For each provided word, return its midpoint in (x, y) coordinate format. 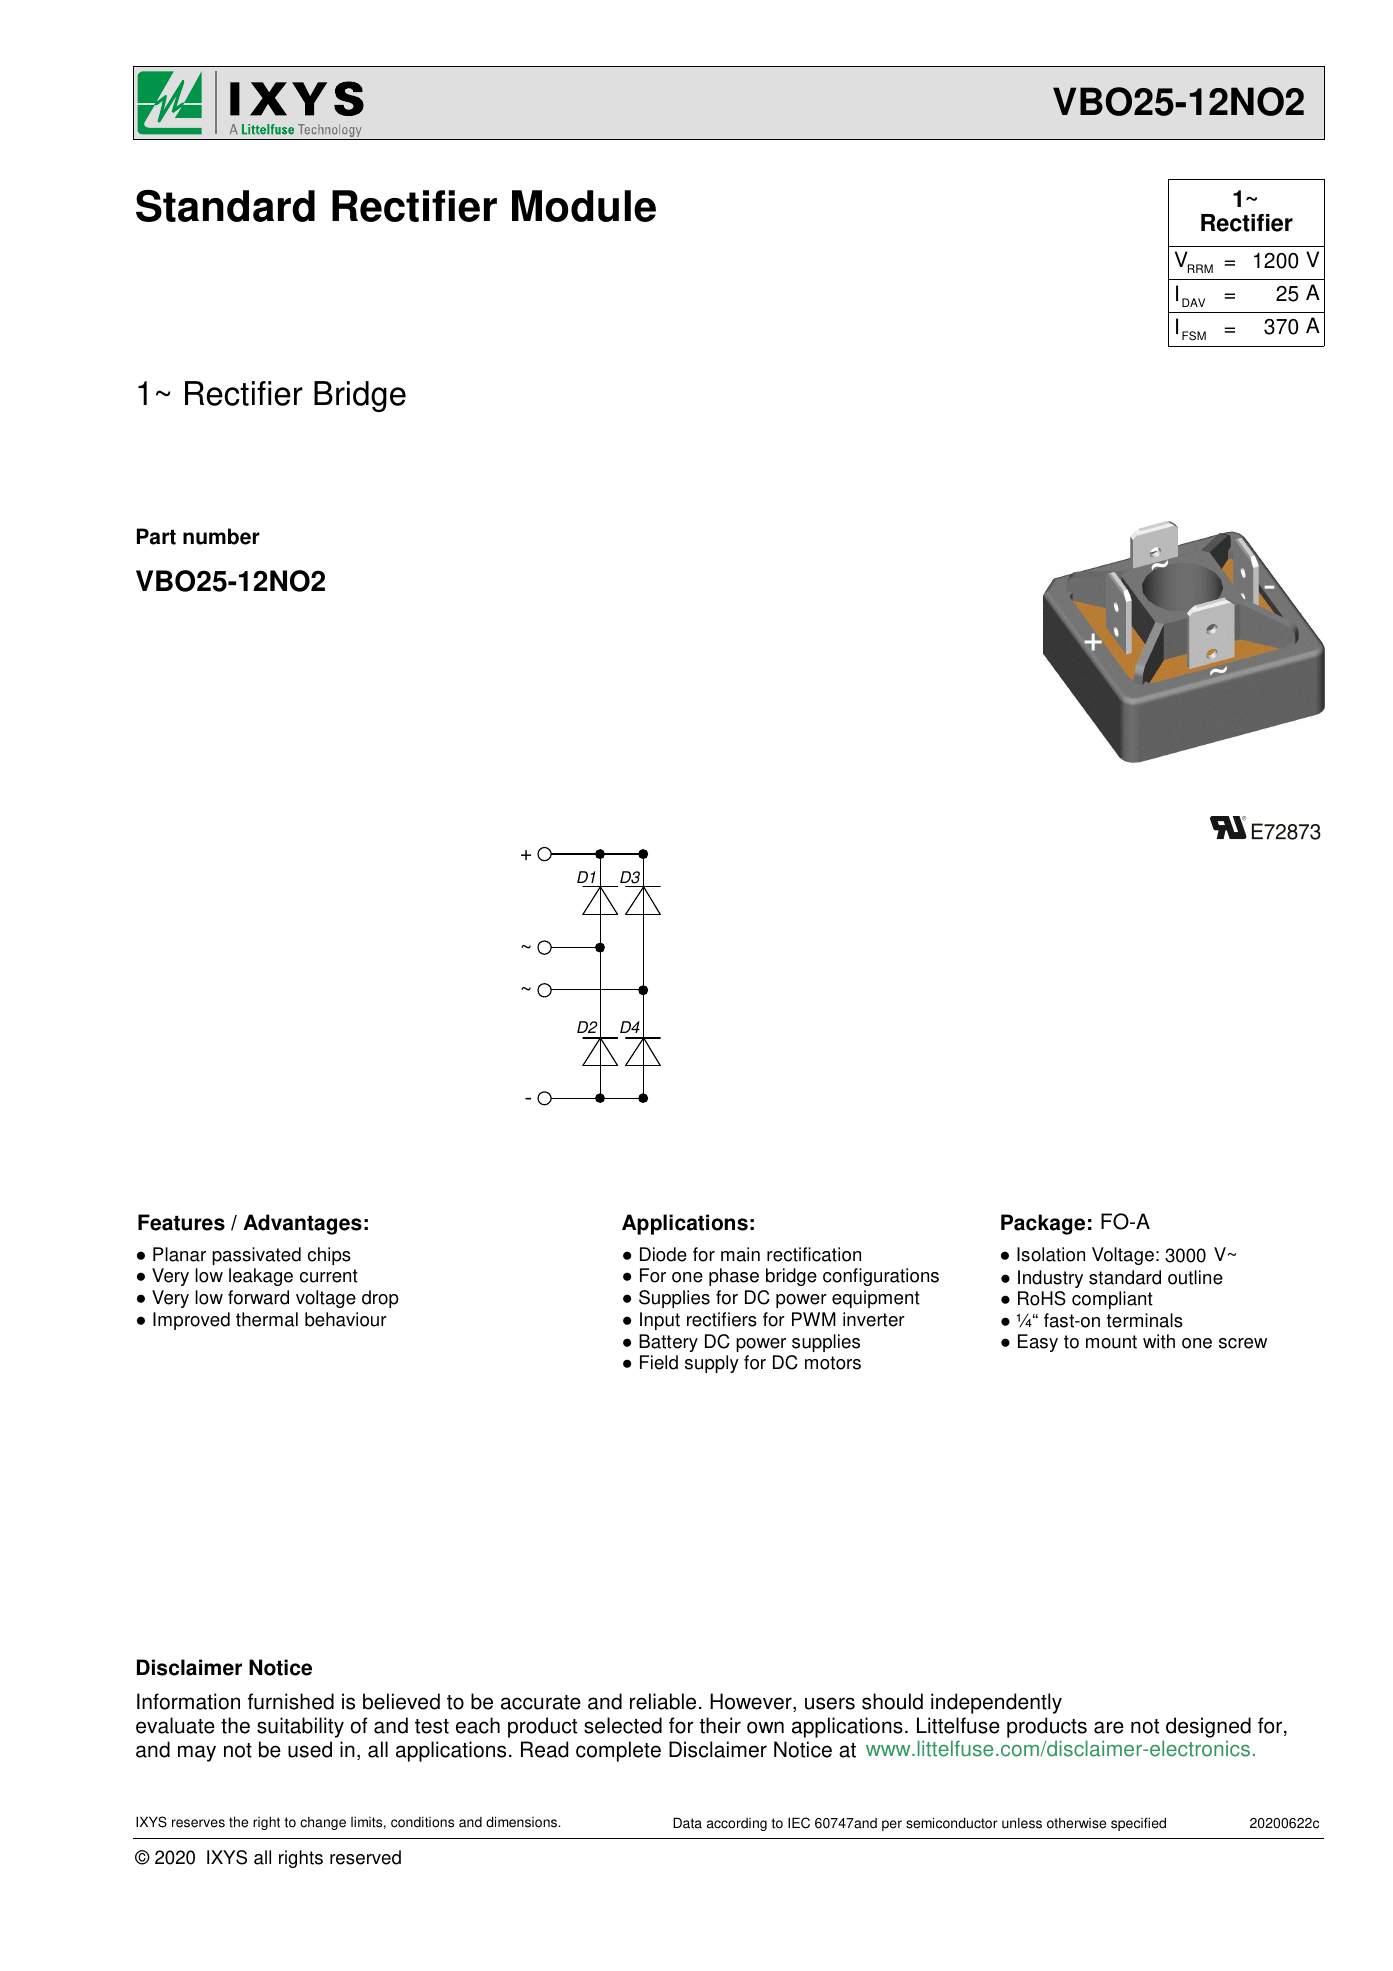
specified (1138, 1824)
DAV (1193, 302)
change (323, 1823)
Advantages (302, 1224)
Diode (663, 1254)
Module (584, 206)
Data (687, 1823)
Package (1043, 1224)
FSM (1194, 336)
